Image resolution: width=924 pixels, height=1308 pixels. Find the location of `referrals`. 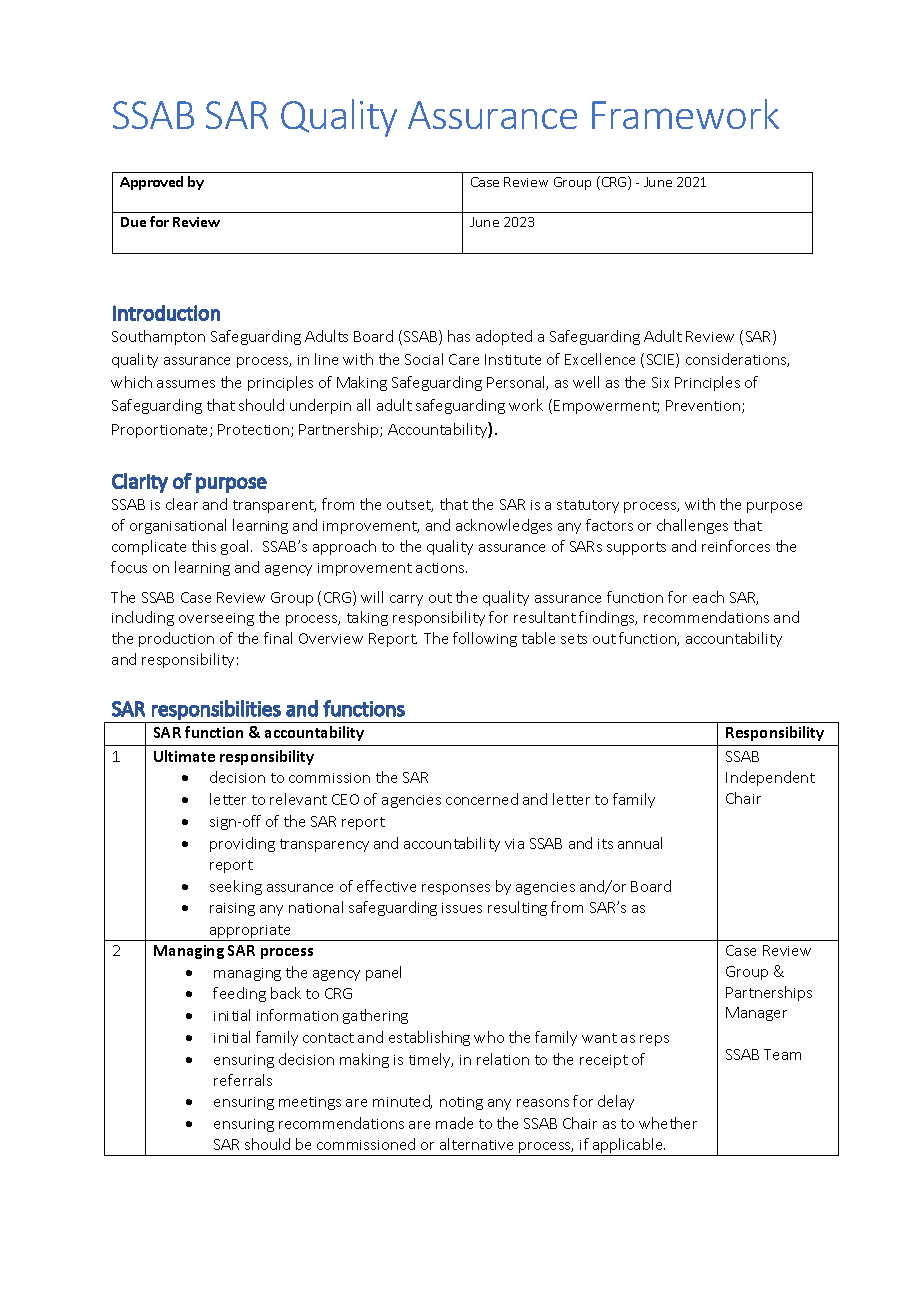

referrals is located at coordinates (243, 1080).
